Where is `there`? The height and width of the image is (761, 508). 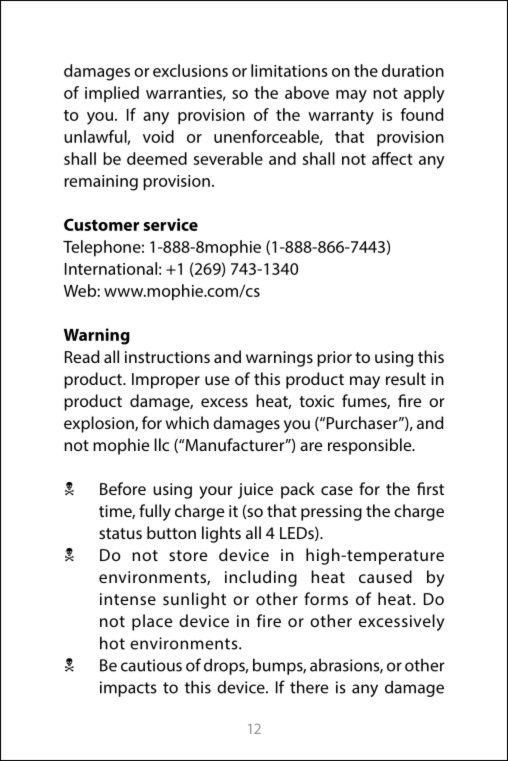
there is located at coordinates (309, 687).
